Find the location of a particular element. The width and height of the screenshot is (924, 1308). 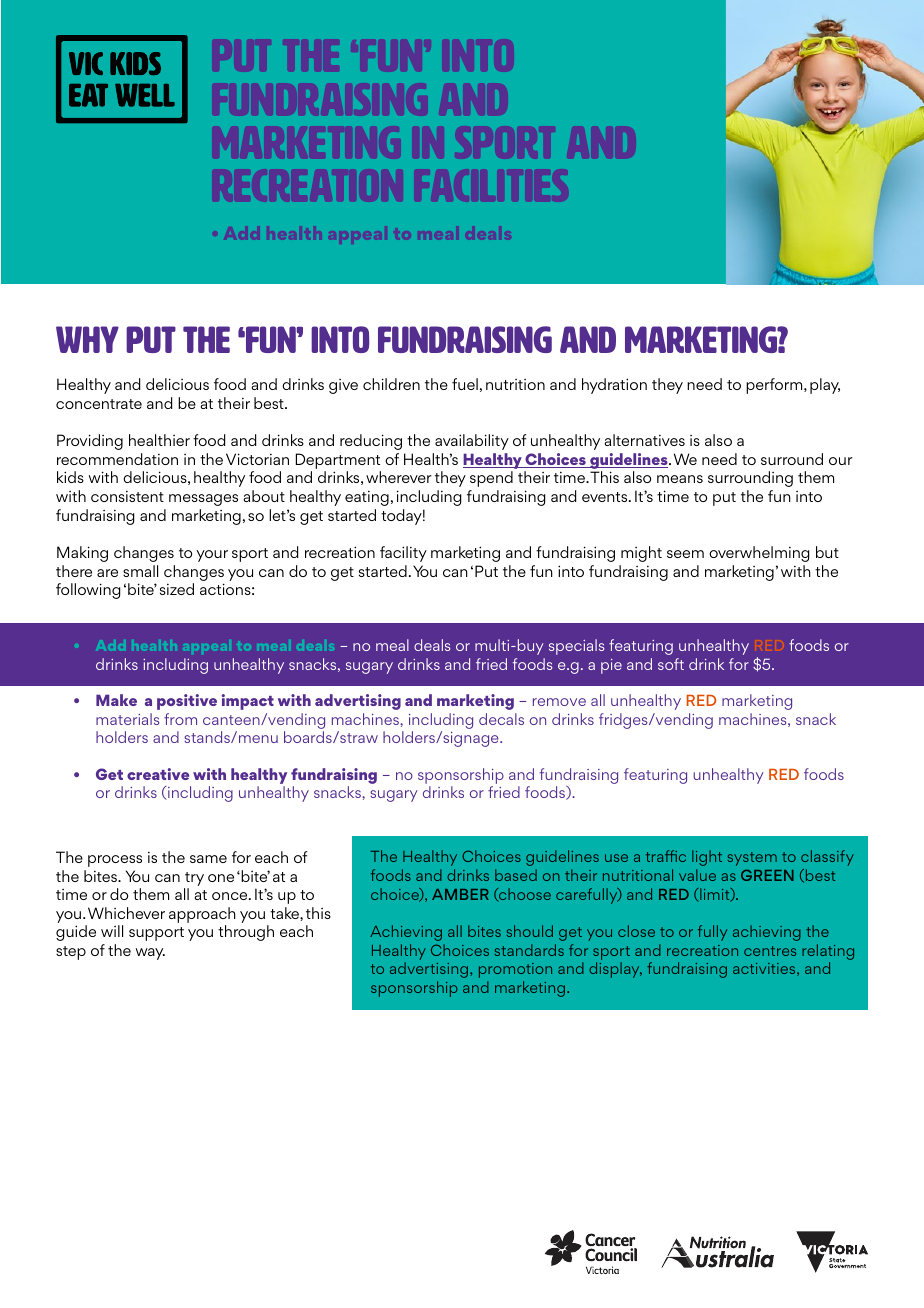

soft is located at coordinates (671, 664).
